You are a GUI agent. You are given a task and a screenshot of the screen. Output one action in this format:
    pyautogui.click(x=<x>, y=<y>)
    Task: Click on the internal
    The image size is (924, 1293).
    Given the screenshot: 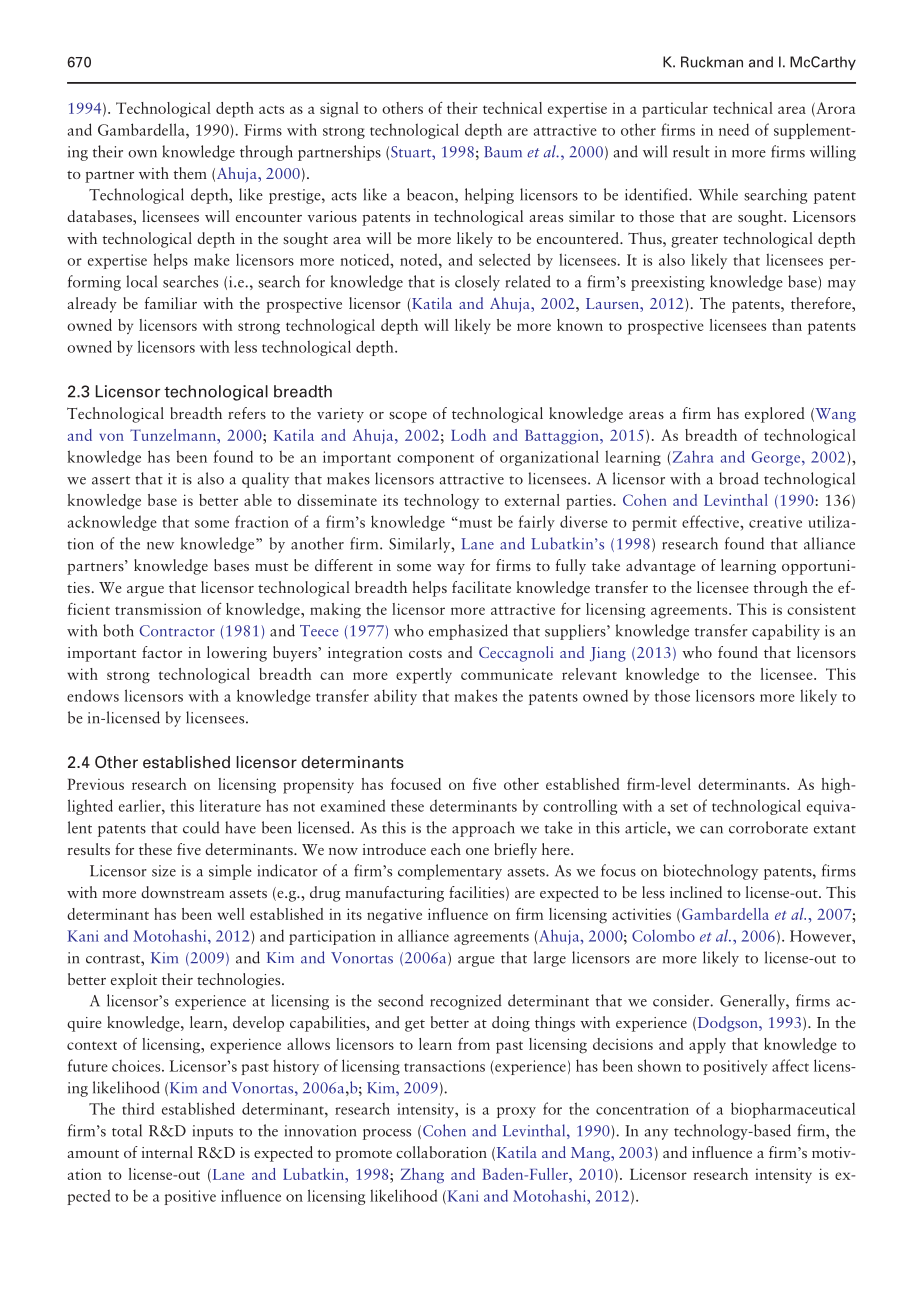 What is the action you would take?
    pyautogui.click(x=167, y=1152)
